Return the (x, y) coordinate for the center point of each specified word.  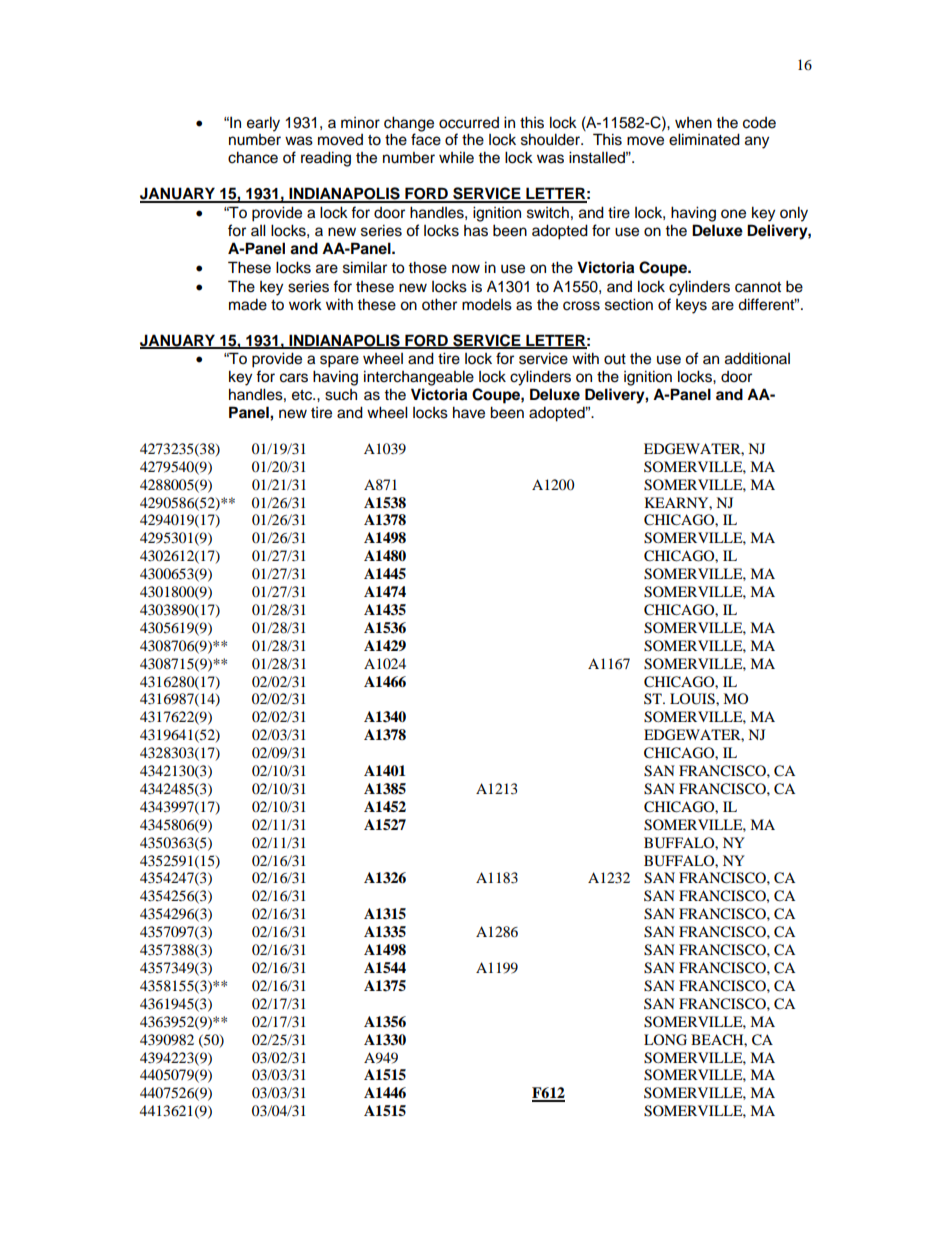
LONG (665, 1040)
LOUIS (693, 699)
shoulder (551, 139)
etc (303, 395)
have (469, 412)
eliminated (704, 139)
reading (326, 159)
